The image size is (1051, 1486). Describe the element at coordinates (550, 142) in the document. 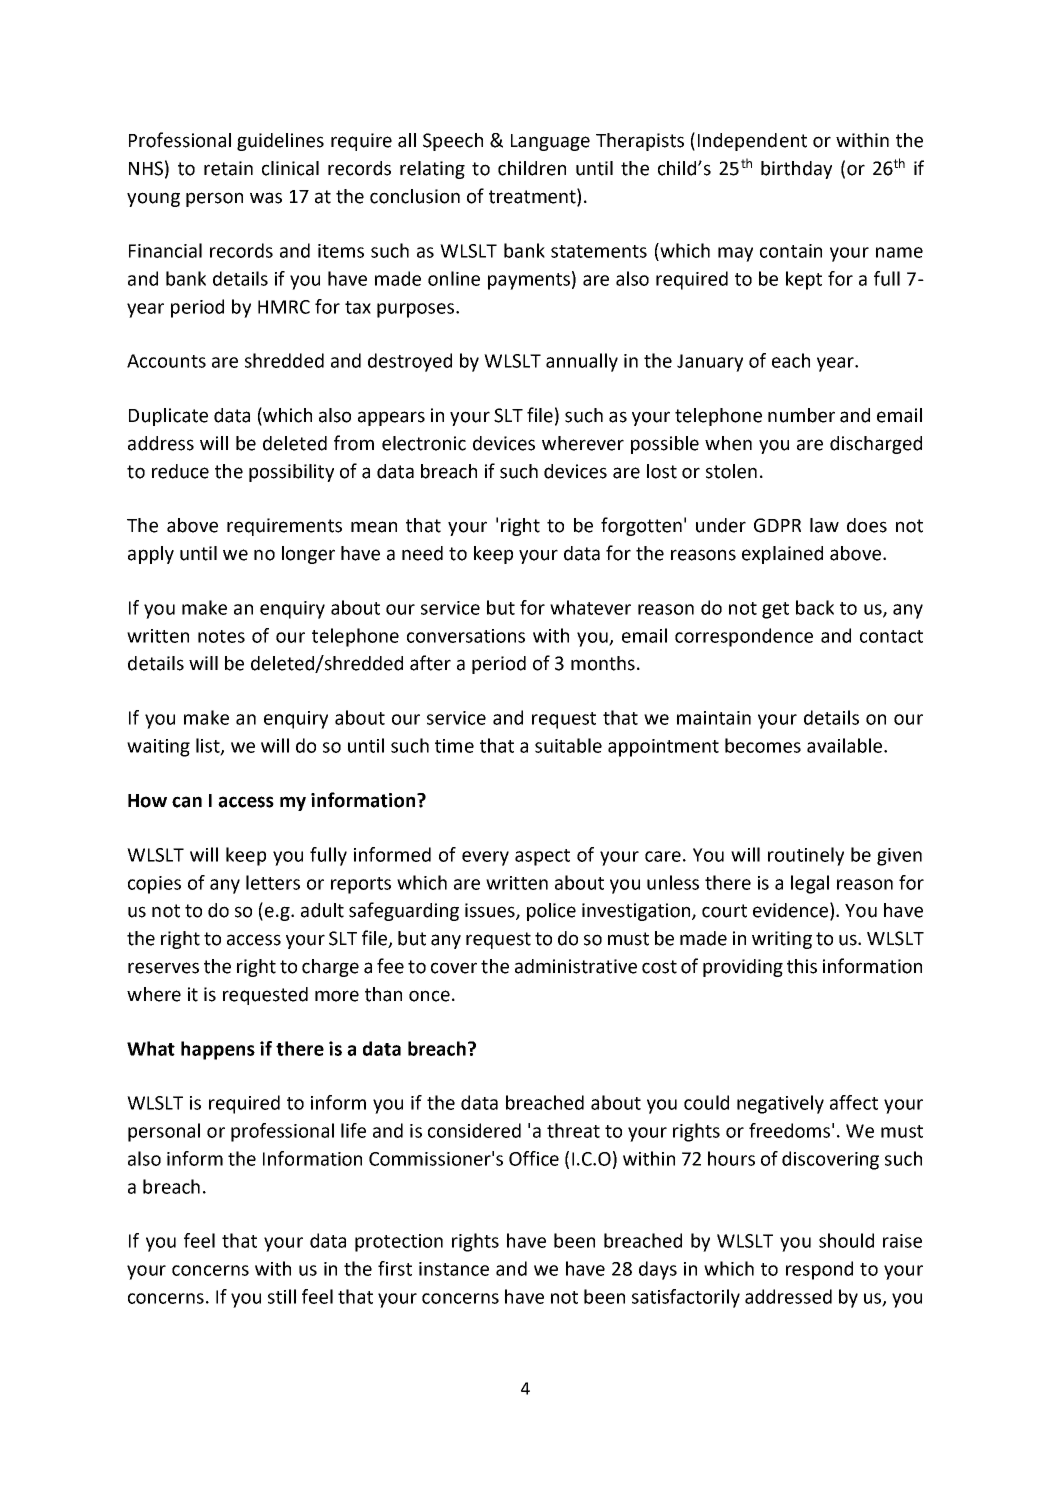

I see `Language` at that location.
